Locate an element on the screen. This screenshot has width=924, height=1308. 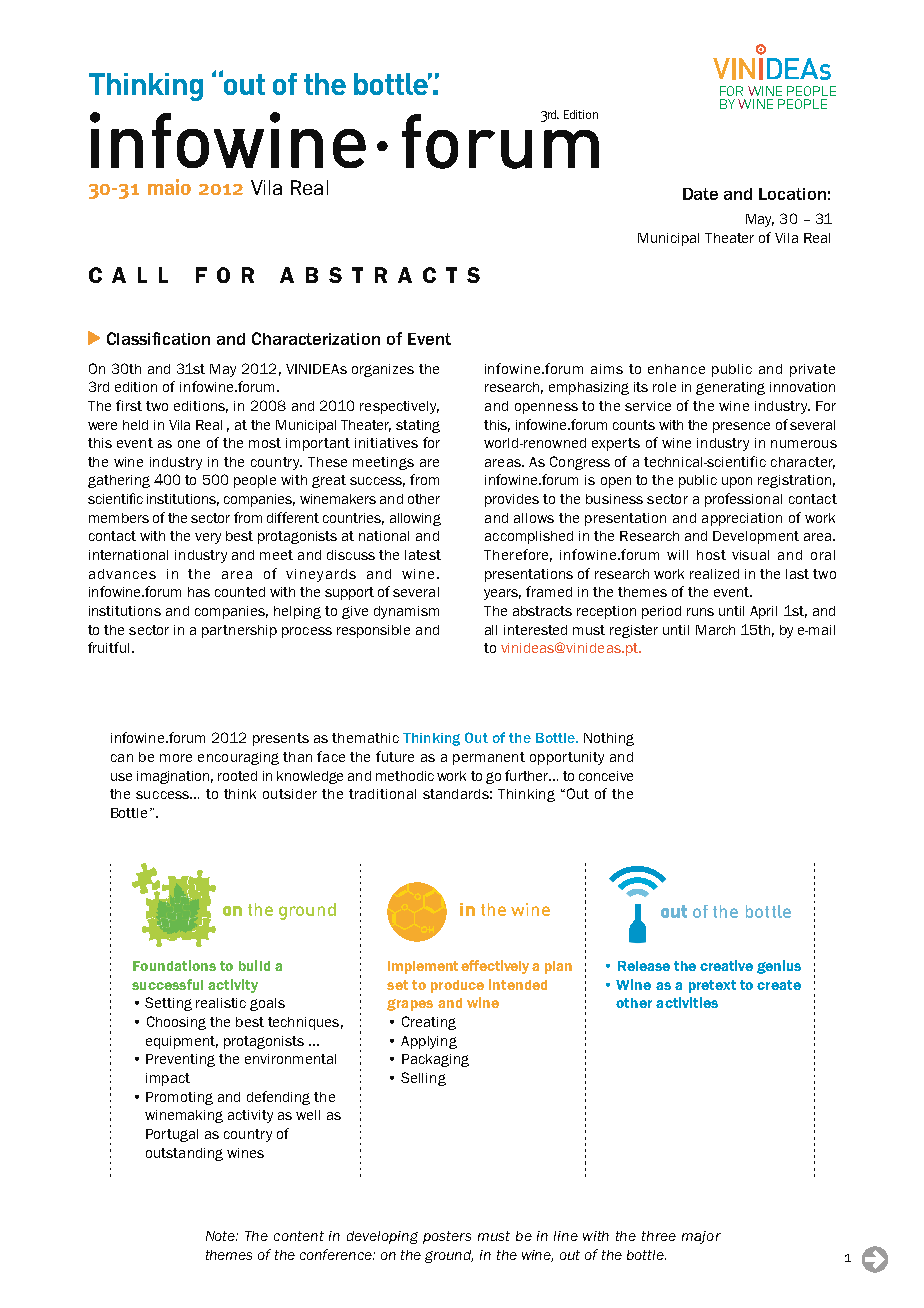
visual is located at coordinates (750, 555).
